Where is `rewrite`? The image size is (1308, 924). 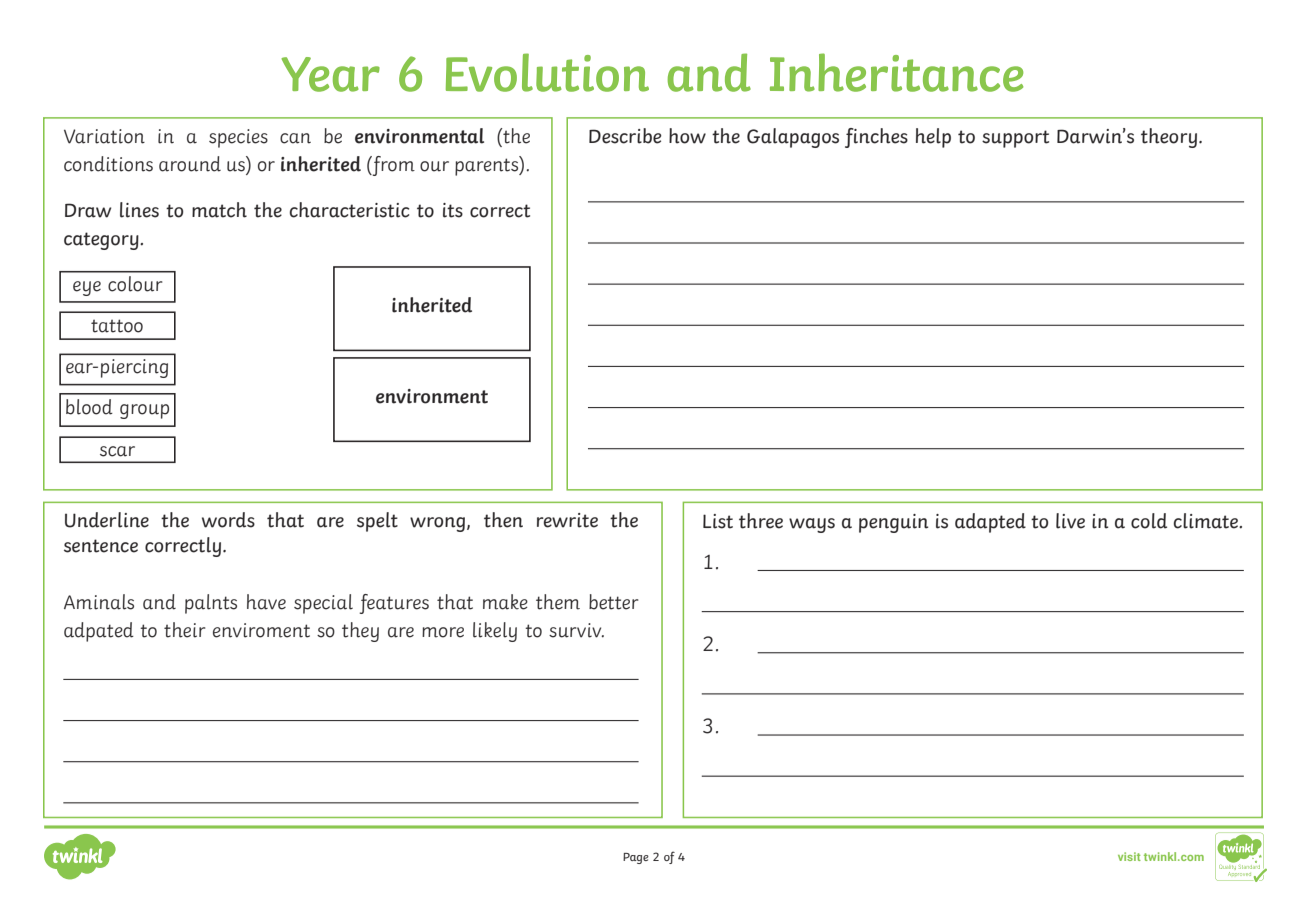 rewrite is located at coordinates (567, 520).
